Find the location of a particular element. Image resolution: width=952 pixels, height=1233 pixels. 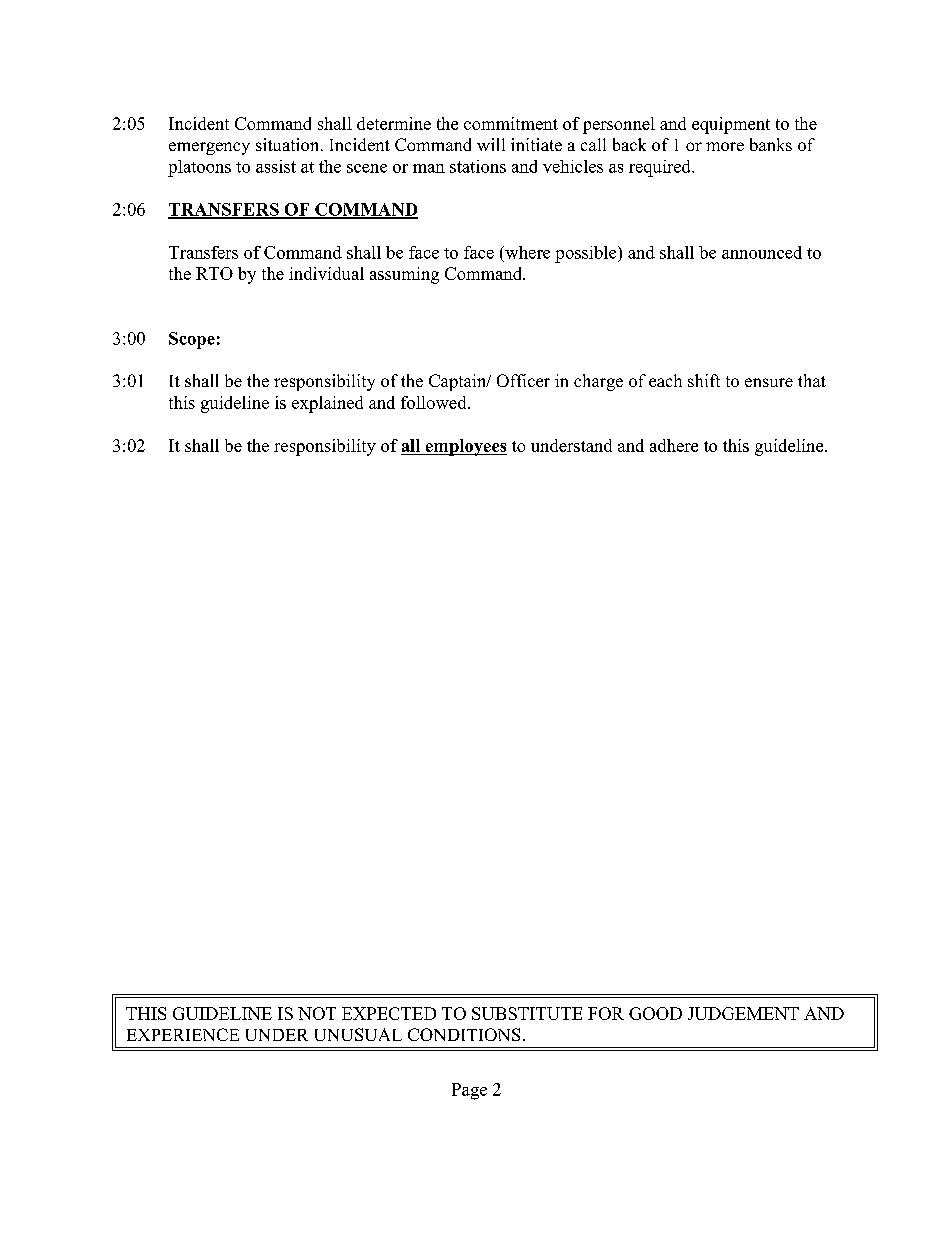

employees is located at coordinates (465, 447).
